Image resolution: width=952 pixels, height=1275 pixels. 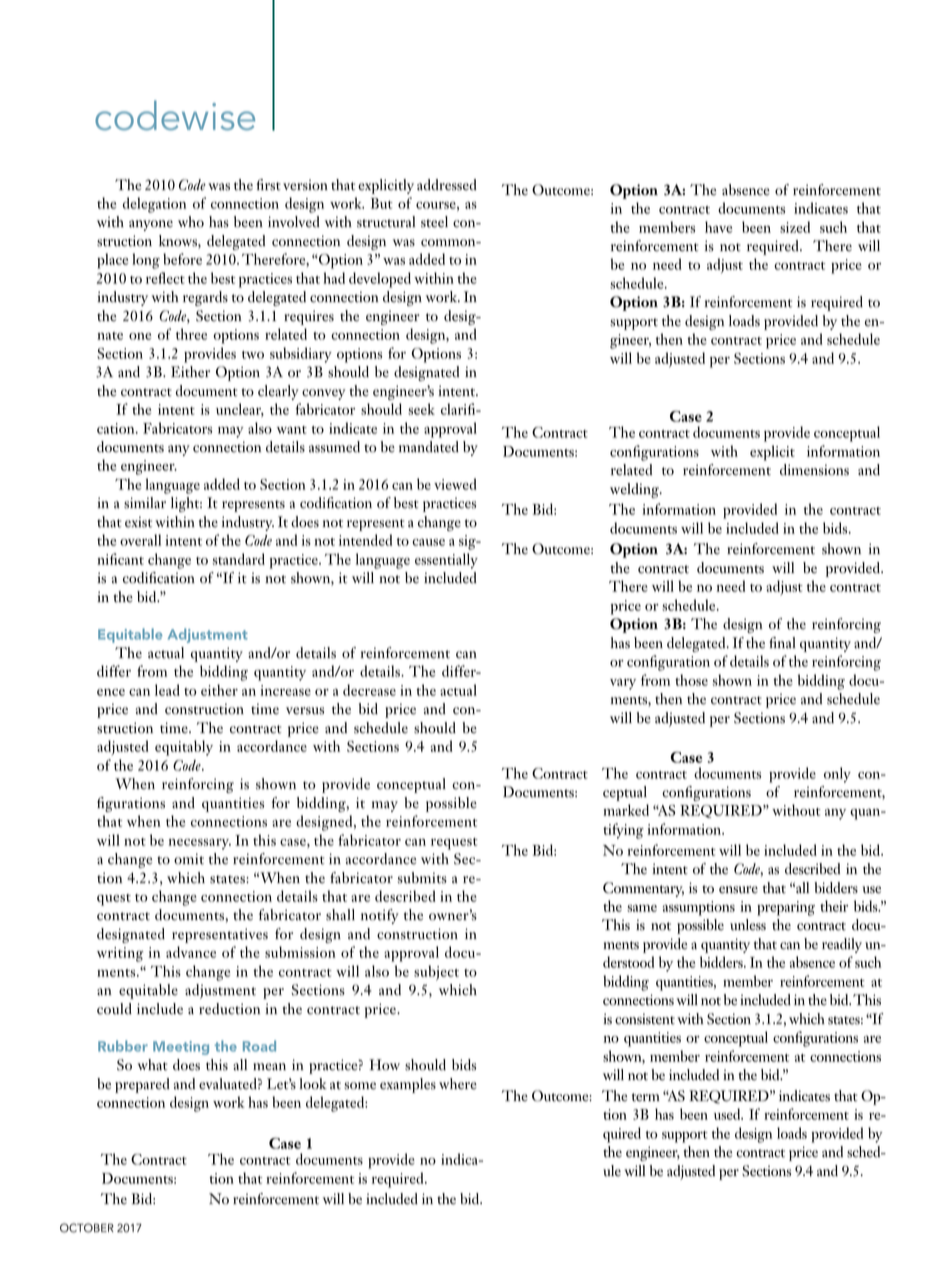 What do you see at coordinates (87, 1228) in the screenshot?
I see `OCTOBER` at bounding box center [87, 1228].
